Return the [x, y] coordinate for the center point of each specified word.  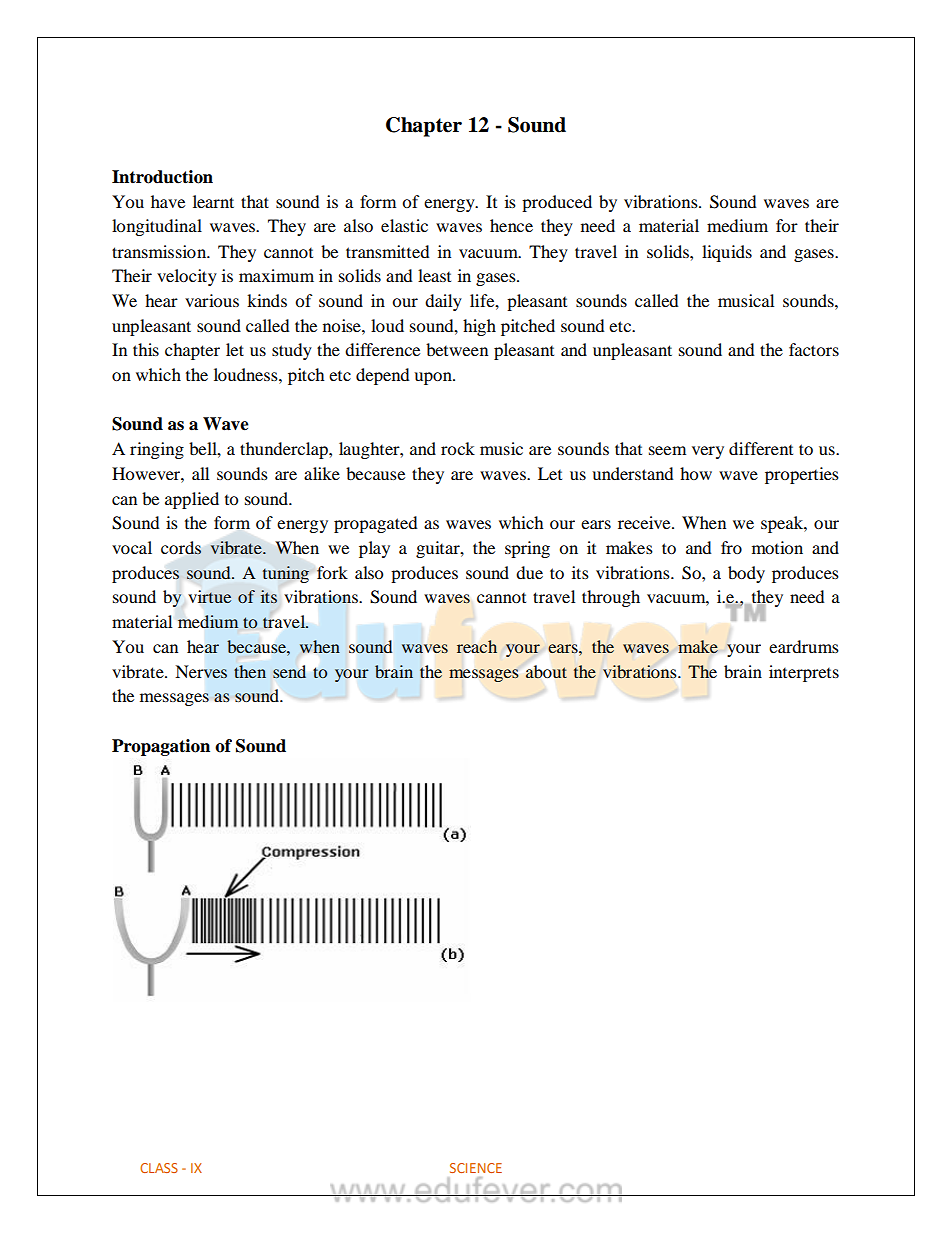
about [546, 671]
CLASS [159, 1168]
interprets [804, 673]
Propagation [161, 747]
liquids [727, 253]
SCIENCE [476, 1168]
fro [731, 547]
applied [192, 500]
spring [527, 549]
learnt [213, 201]
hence [511, 225]
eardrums [804, 646]
